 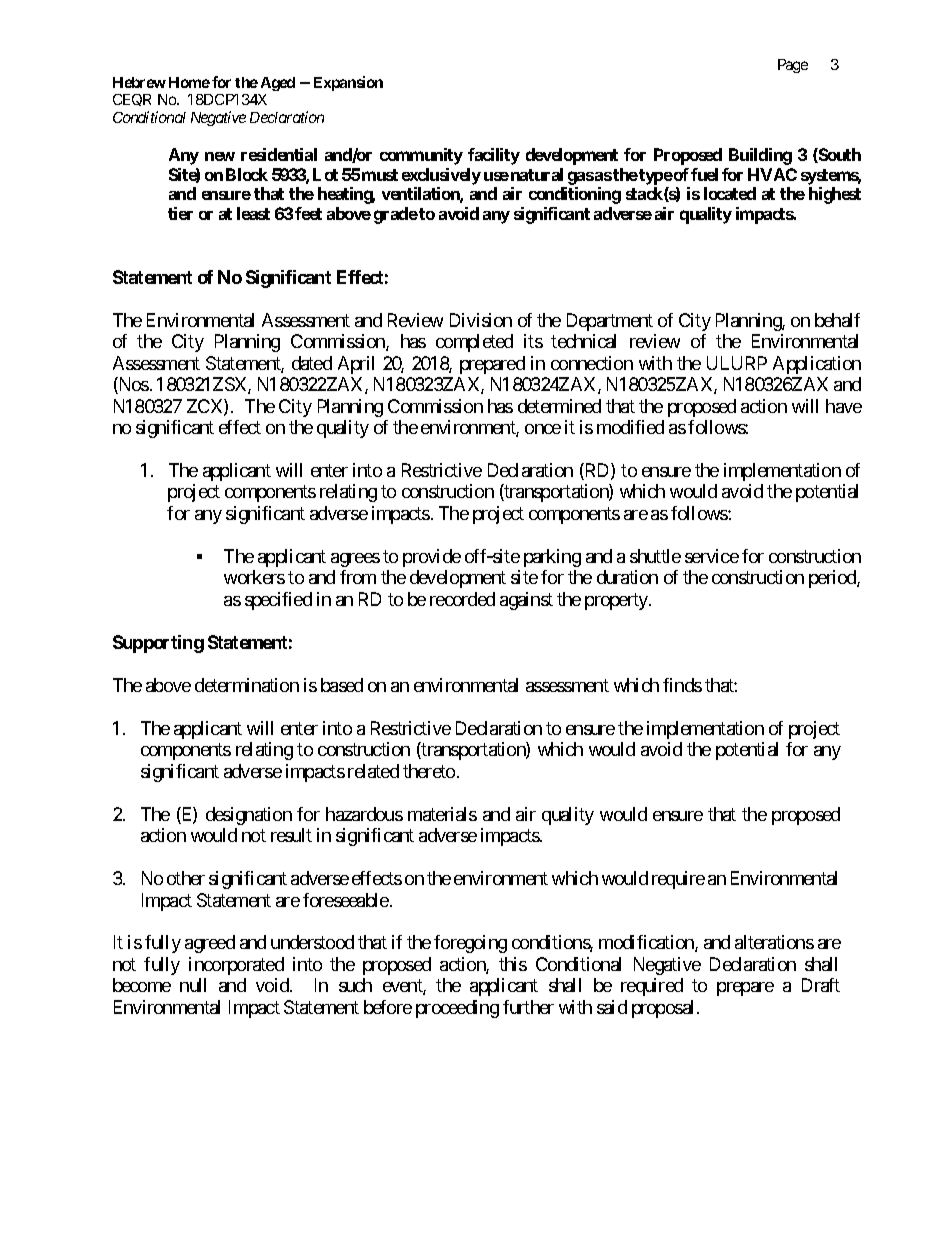 I want to click on Page, so click(x=793, y=66).
